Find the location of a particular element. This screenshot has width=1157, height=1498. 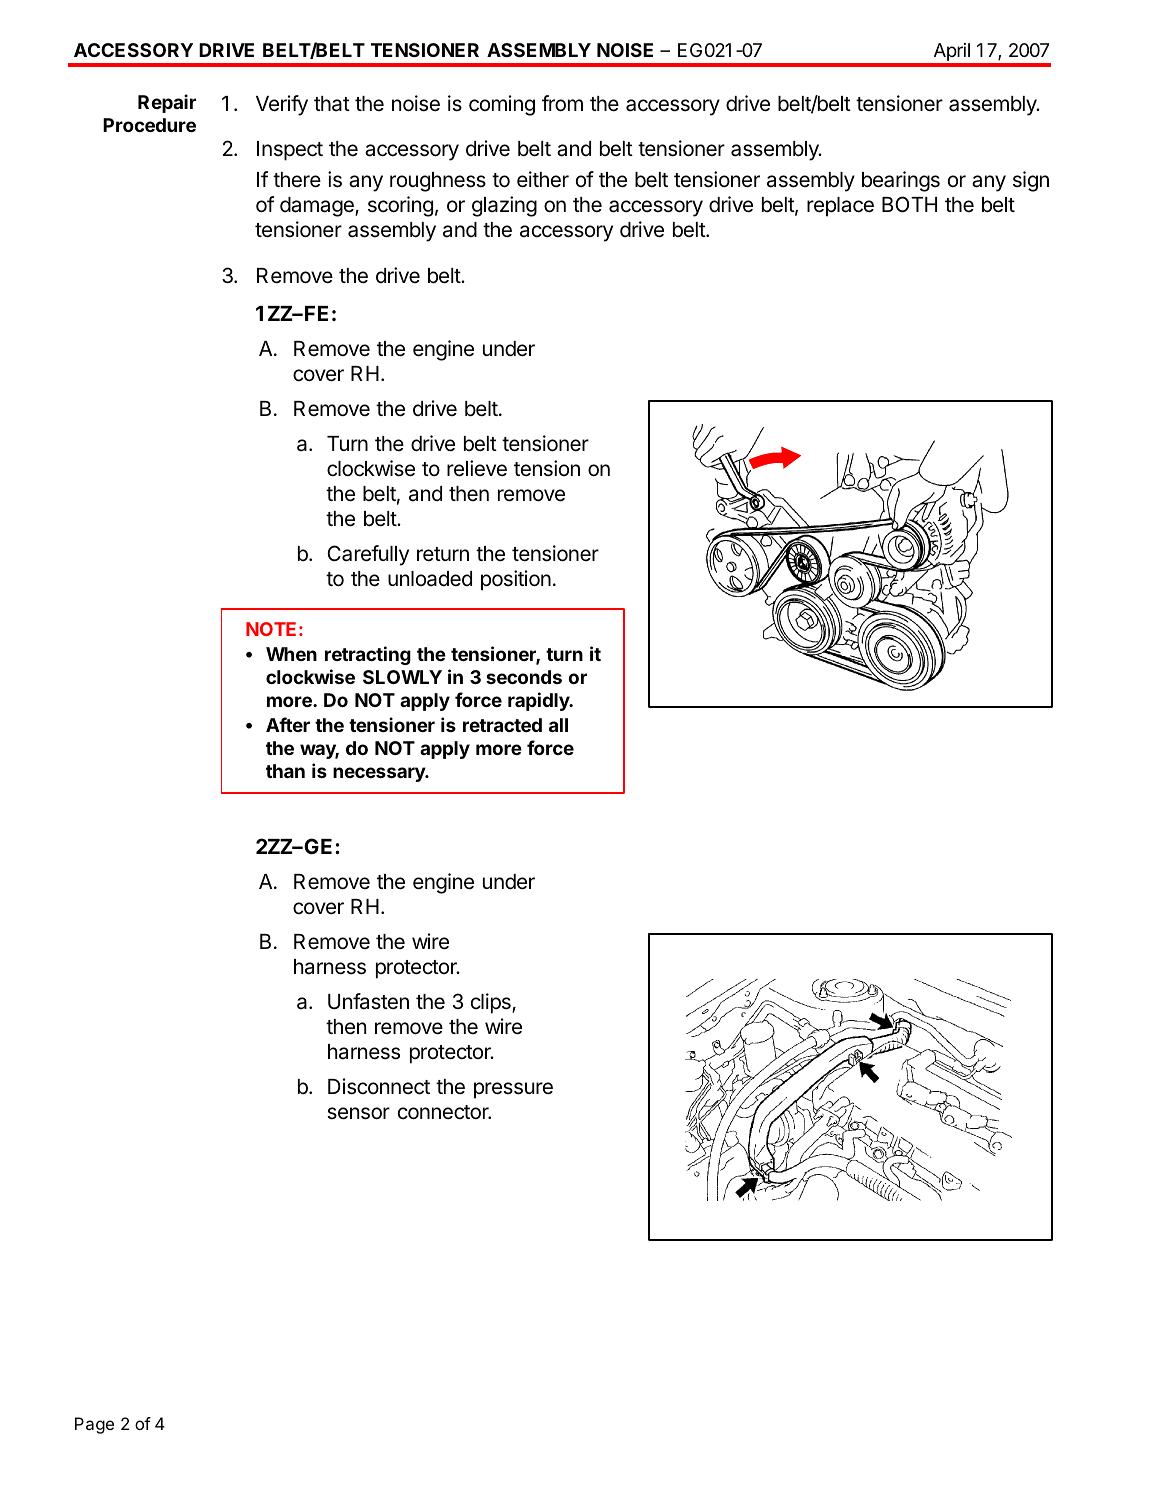

relieve is located at coordinates (477, 468).
